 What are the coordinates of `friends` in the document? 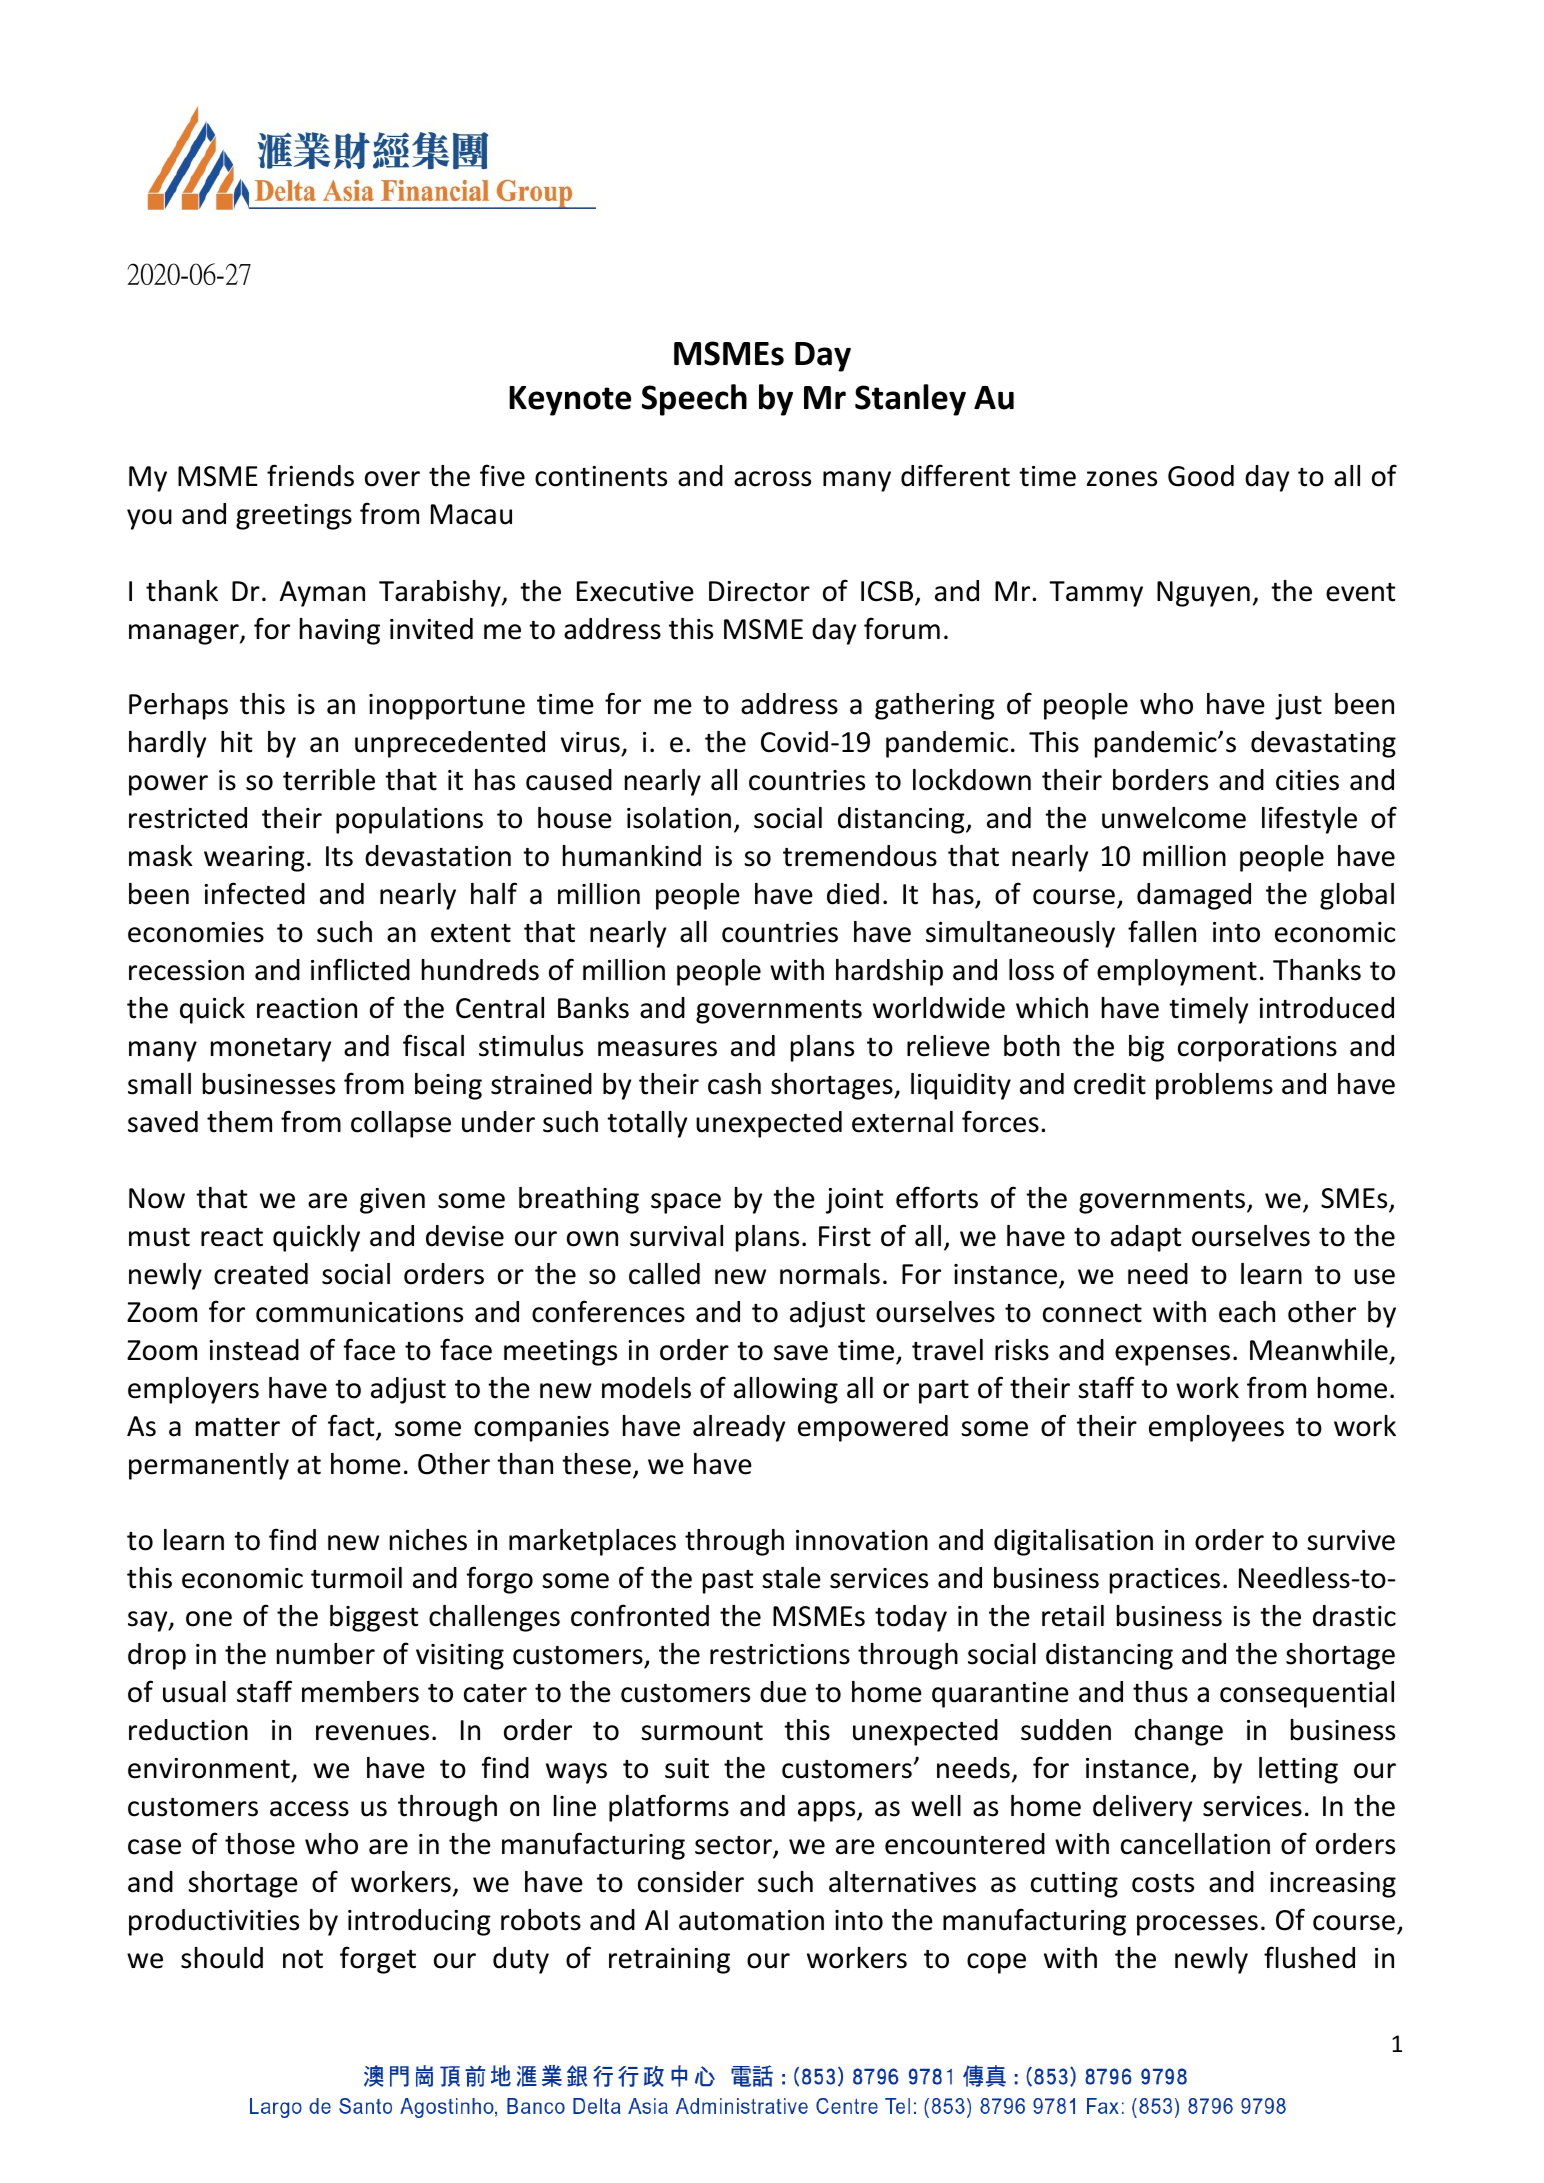 It's located at (310, 475).
